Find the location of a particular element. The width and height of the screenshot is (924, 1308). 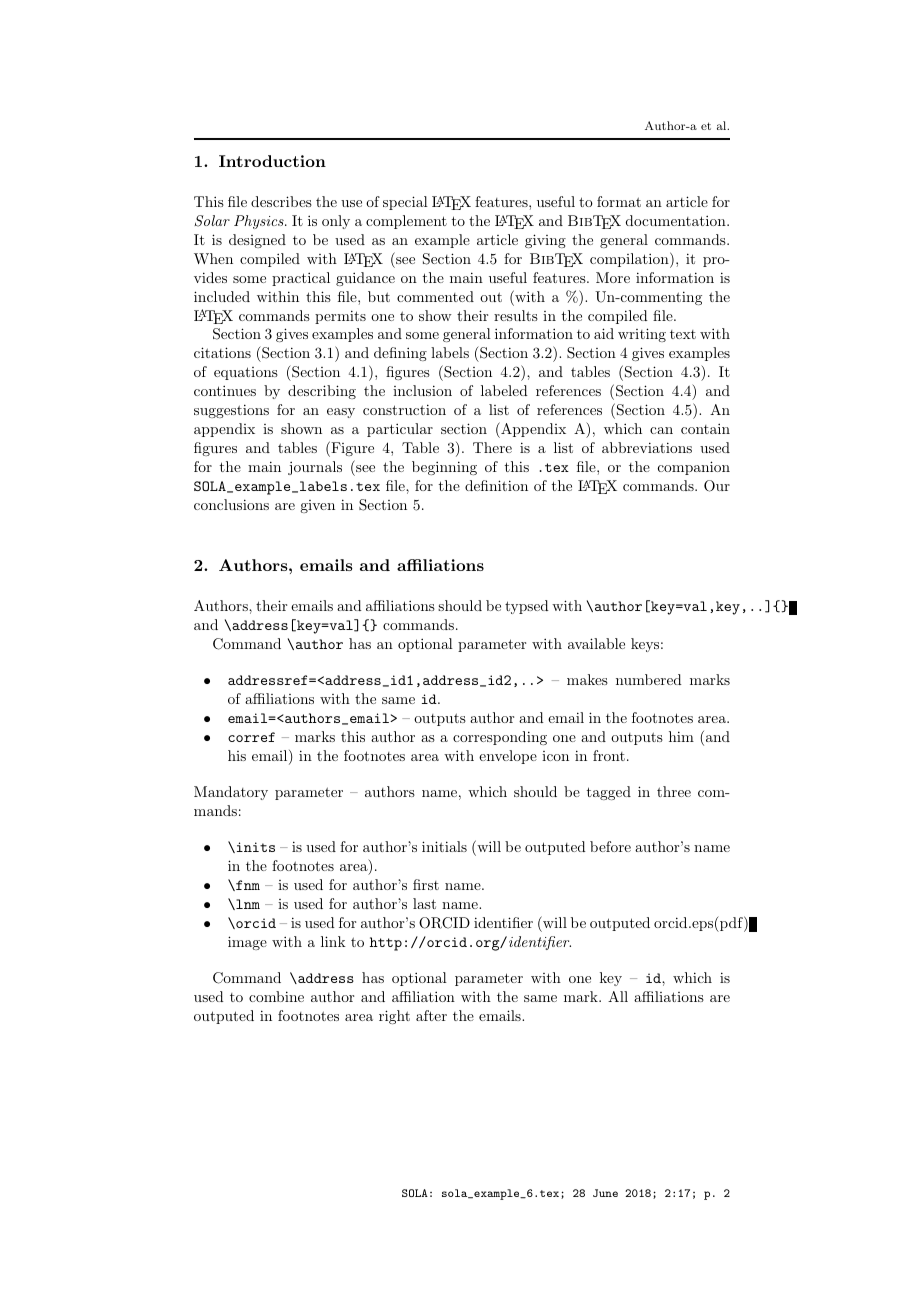

three is located at coordinates (674, 791).
